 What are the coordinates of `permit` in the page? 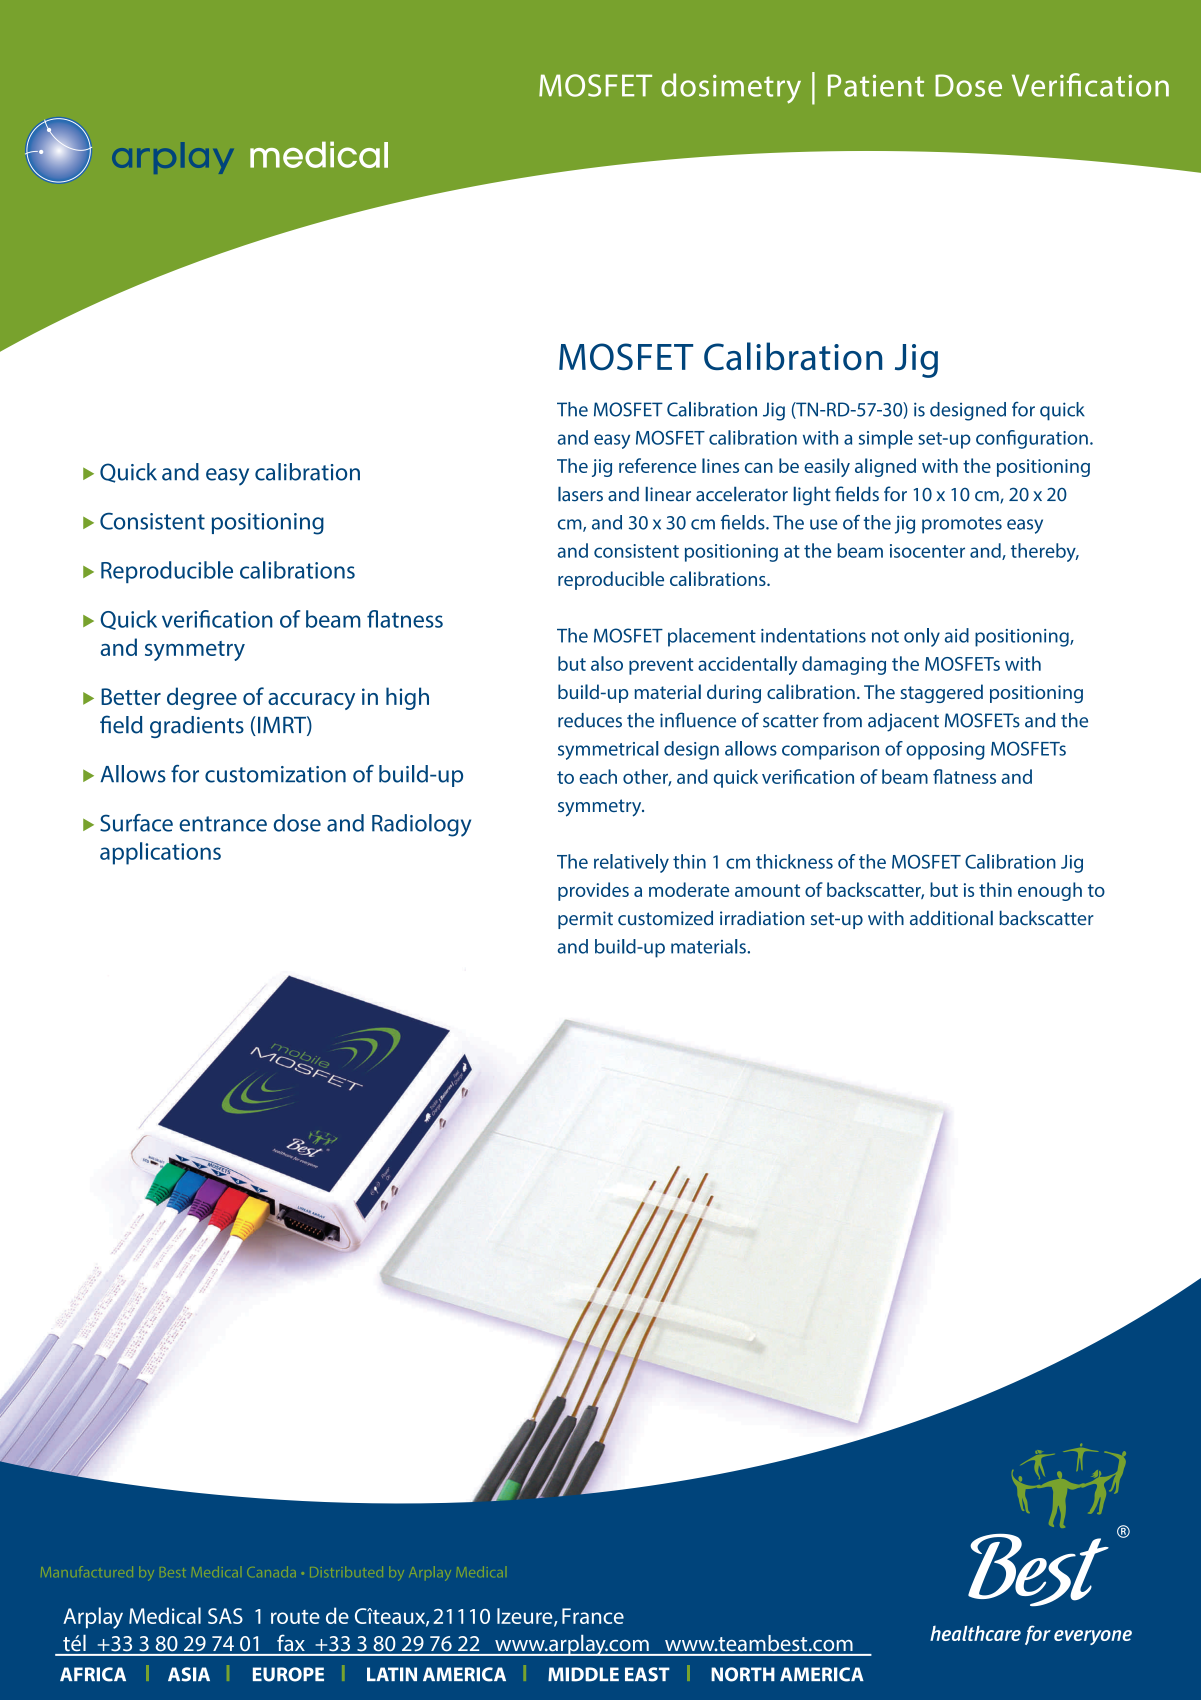 It's located at (585, 920).
